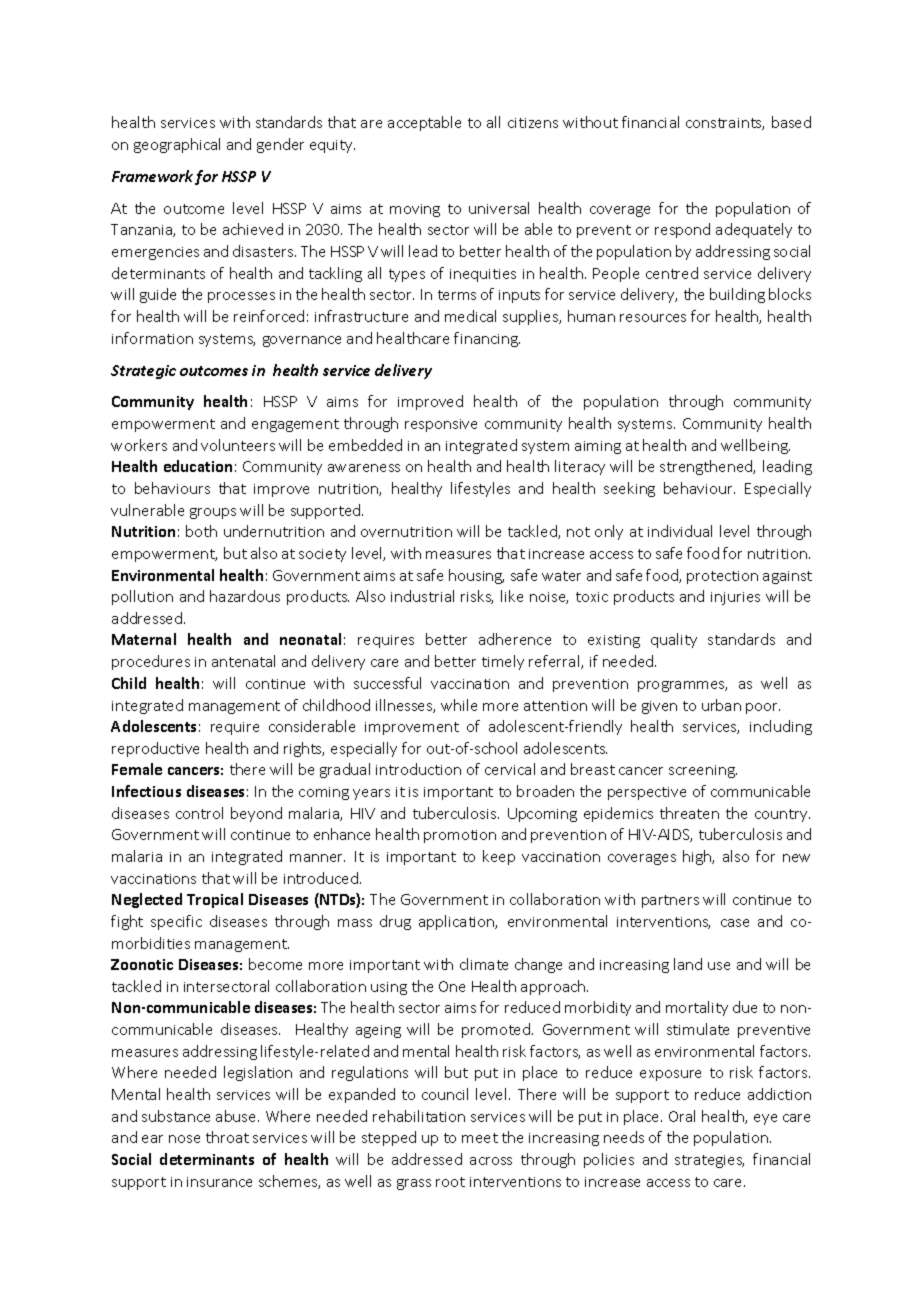 Image resolution: width=924 pixels, height=1307 pixels. What do you see at coordinates (198, 466) in the screenshot?
I see `education` at bounding box center [198, 466].
